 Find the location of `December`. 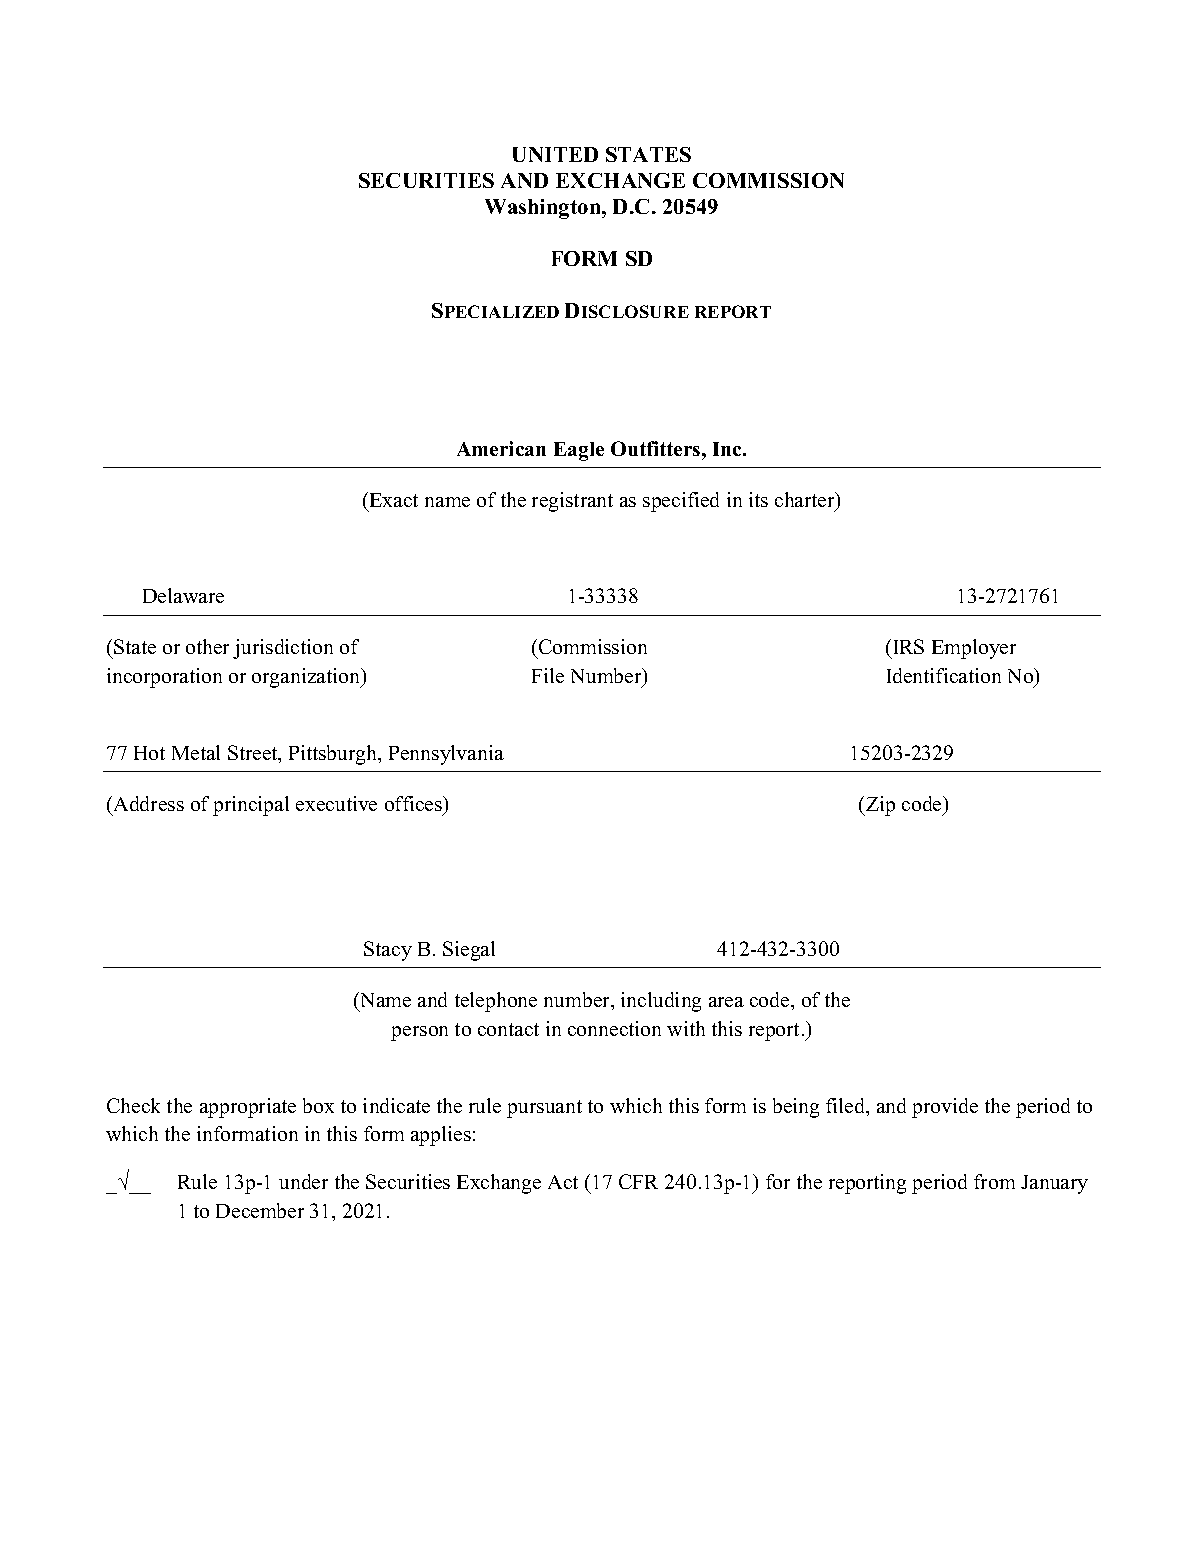

December is located at coordinates (260, 1210).
